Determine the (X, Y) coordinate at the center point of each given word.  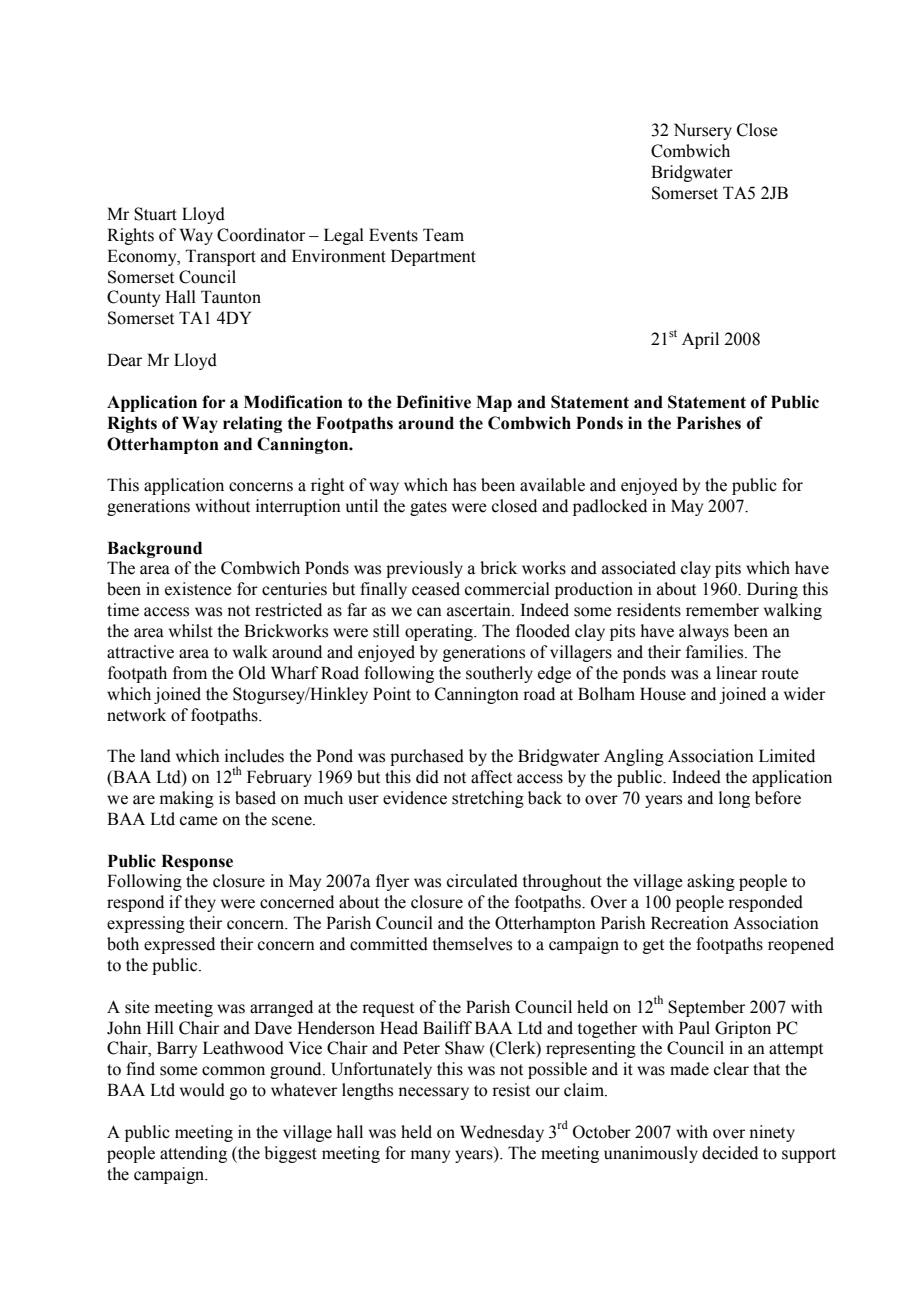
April (700, 340)
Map (494, 403)
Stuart (155, 214)
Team (443, 235)
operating (440, 632)
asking (711, 882)
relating (252, 424)
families (716, 652)
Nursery (703, 131)
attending (193, 1154)
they (200, 903)
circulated (482, 881)
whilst (191, 631)
